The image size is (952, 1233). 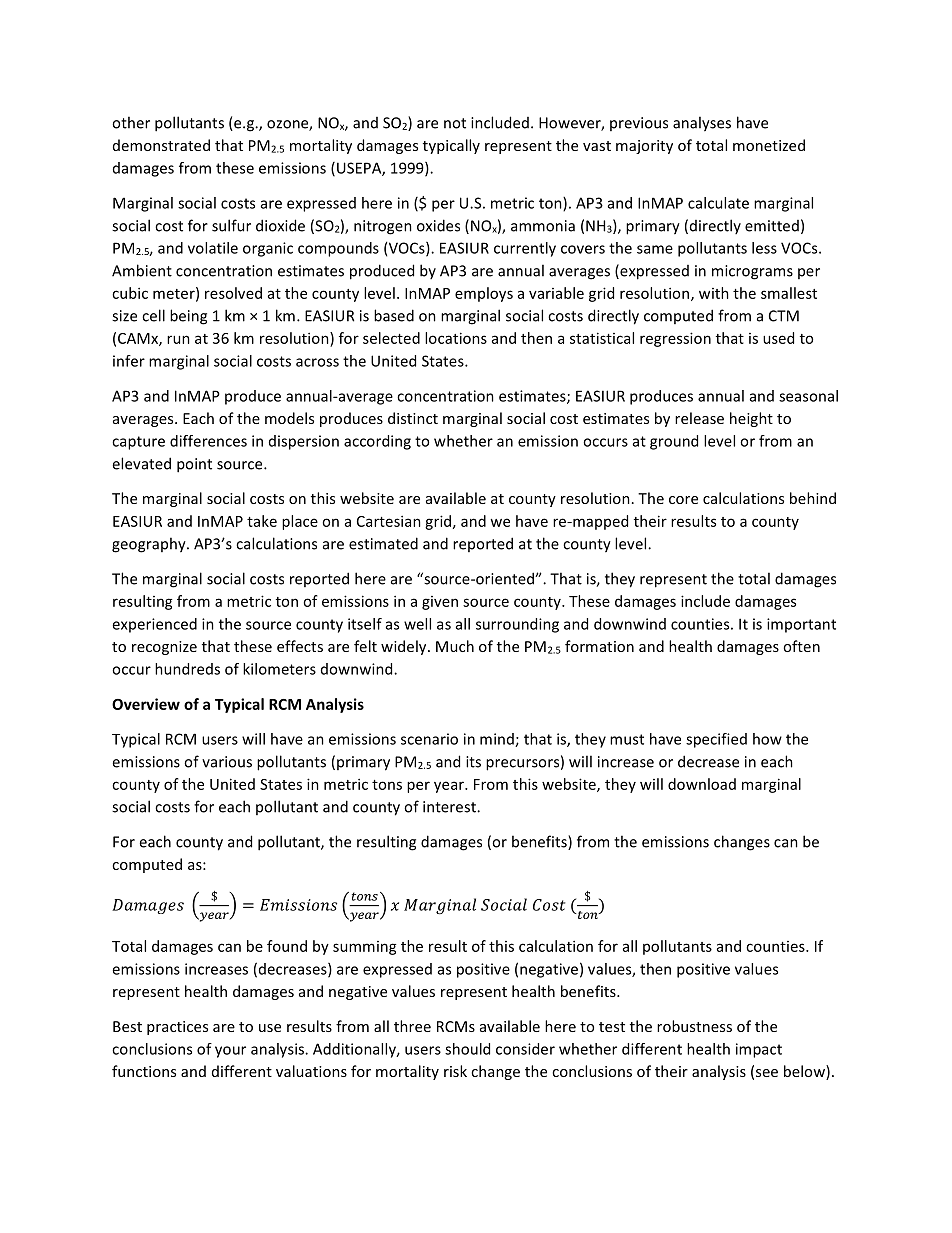 I want to click on experienced, so click(x=154, y=625).
